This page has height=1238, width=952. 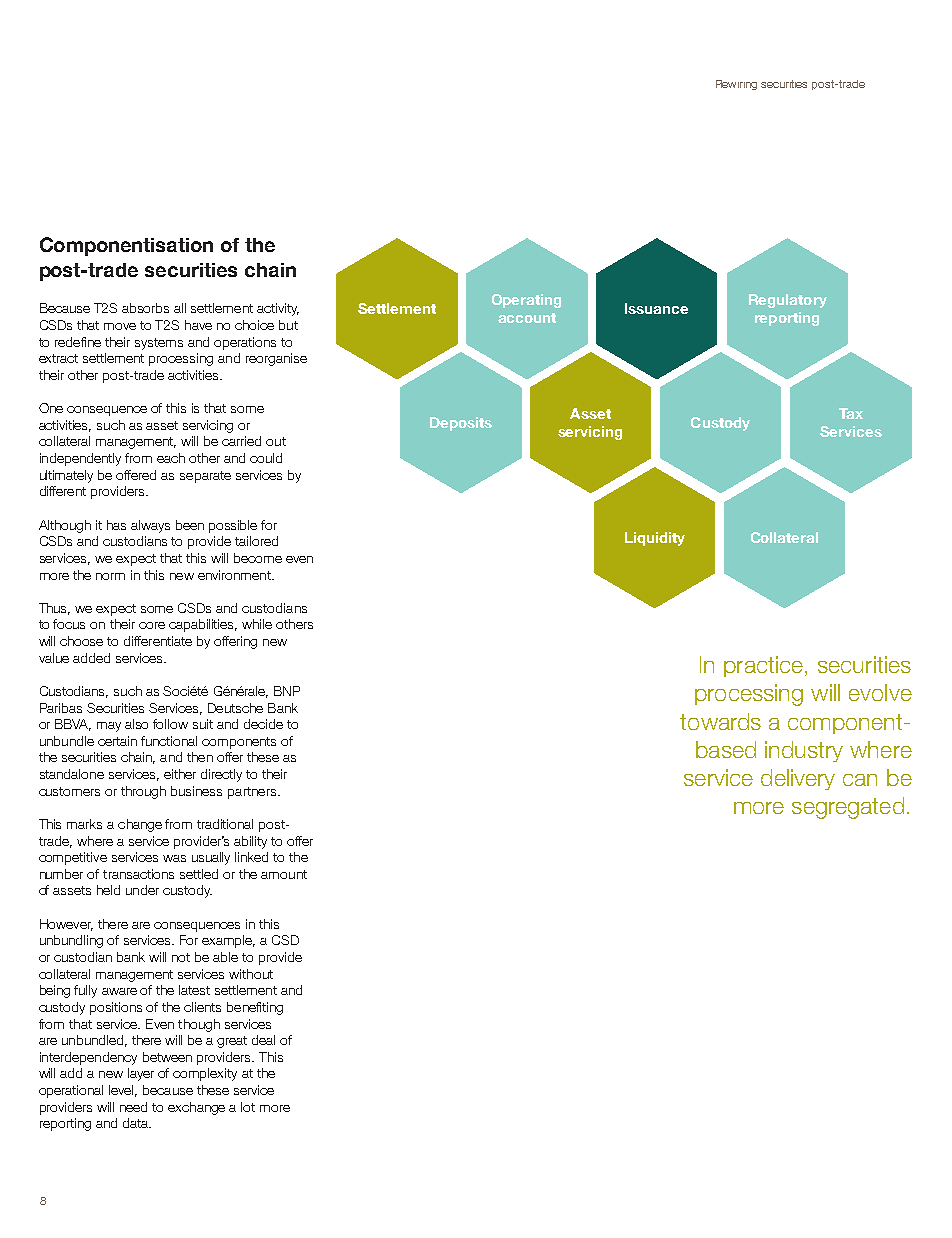 What do you see at coordinates (141, 1074) in the page?
I see `layer` at bounding box center [141, 1074].
